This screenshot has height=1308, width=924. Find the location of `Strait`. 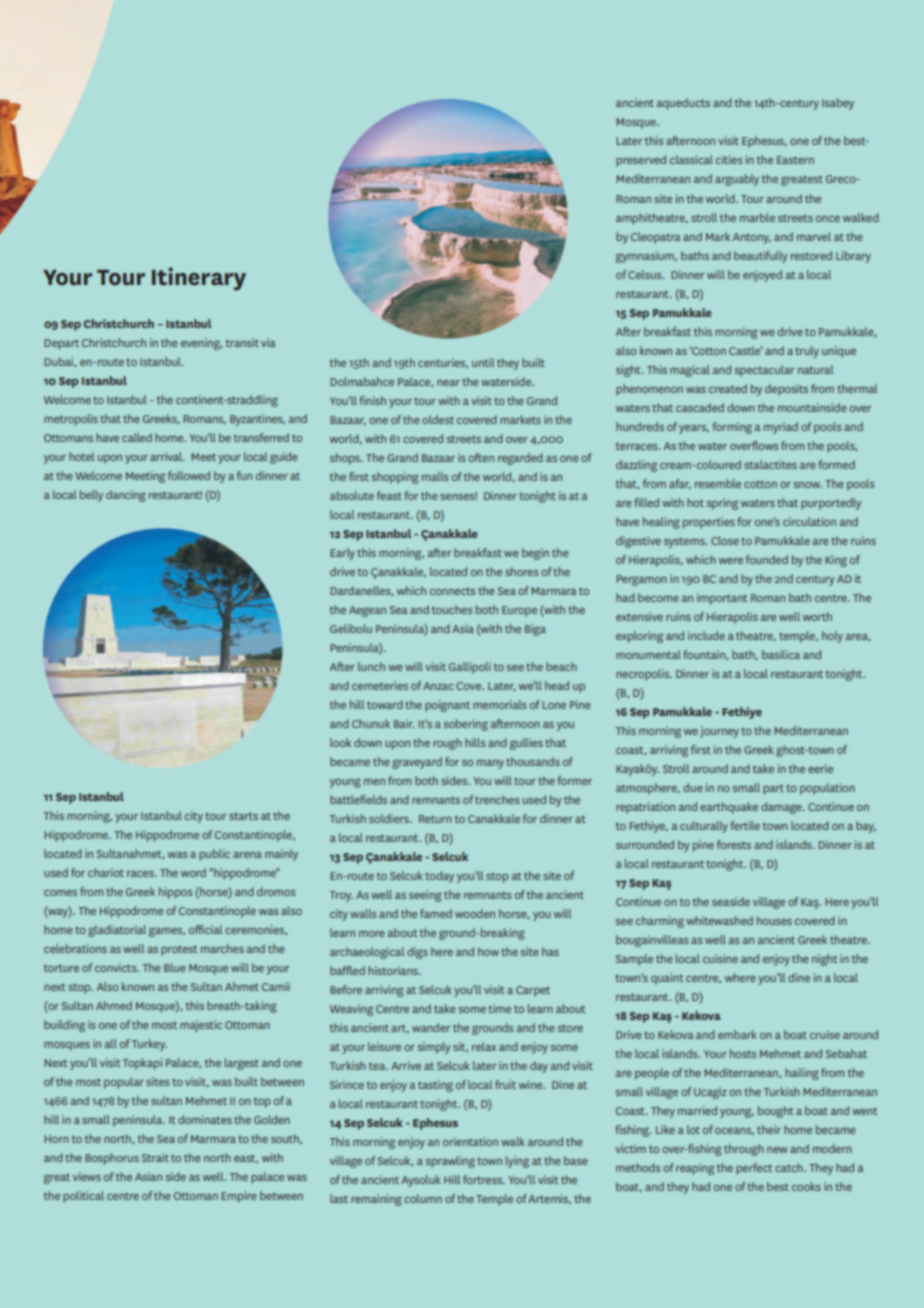

Strait is located at coordinates (155, 1157).
